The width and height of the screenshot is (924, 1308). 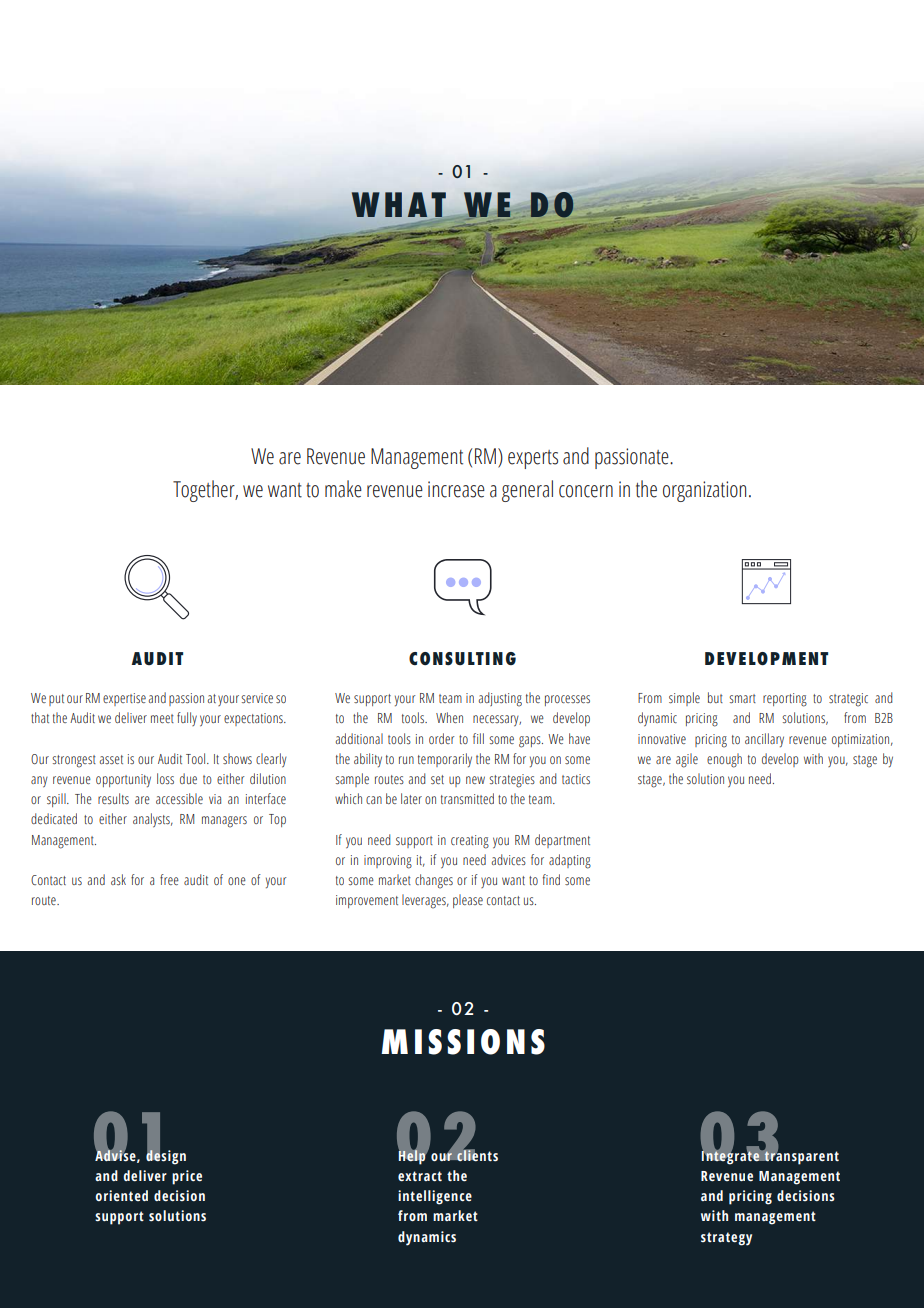 I want to click on meet, so click(x=162, y=718).
